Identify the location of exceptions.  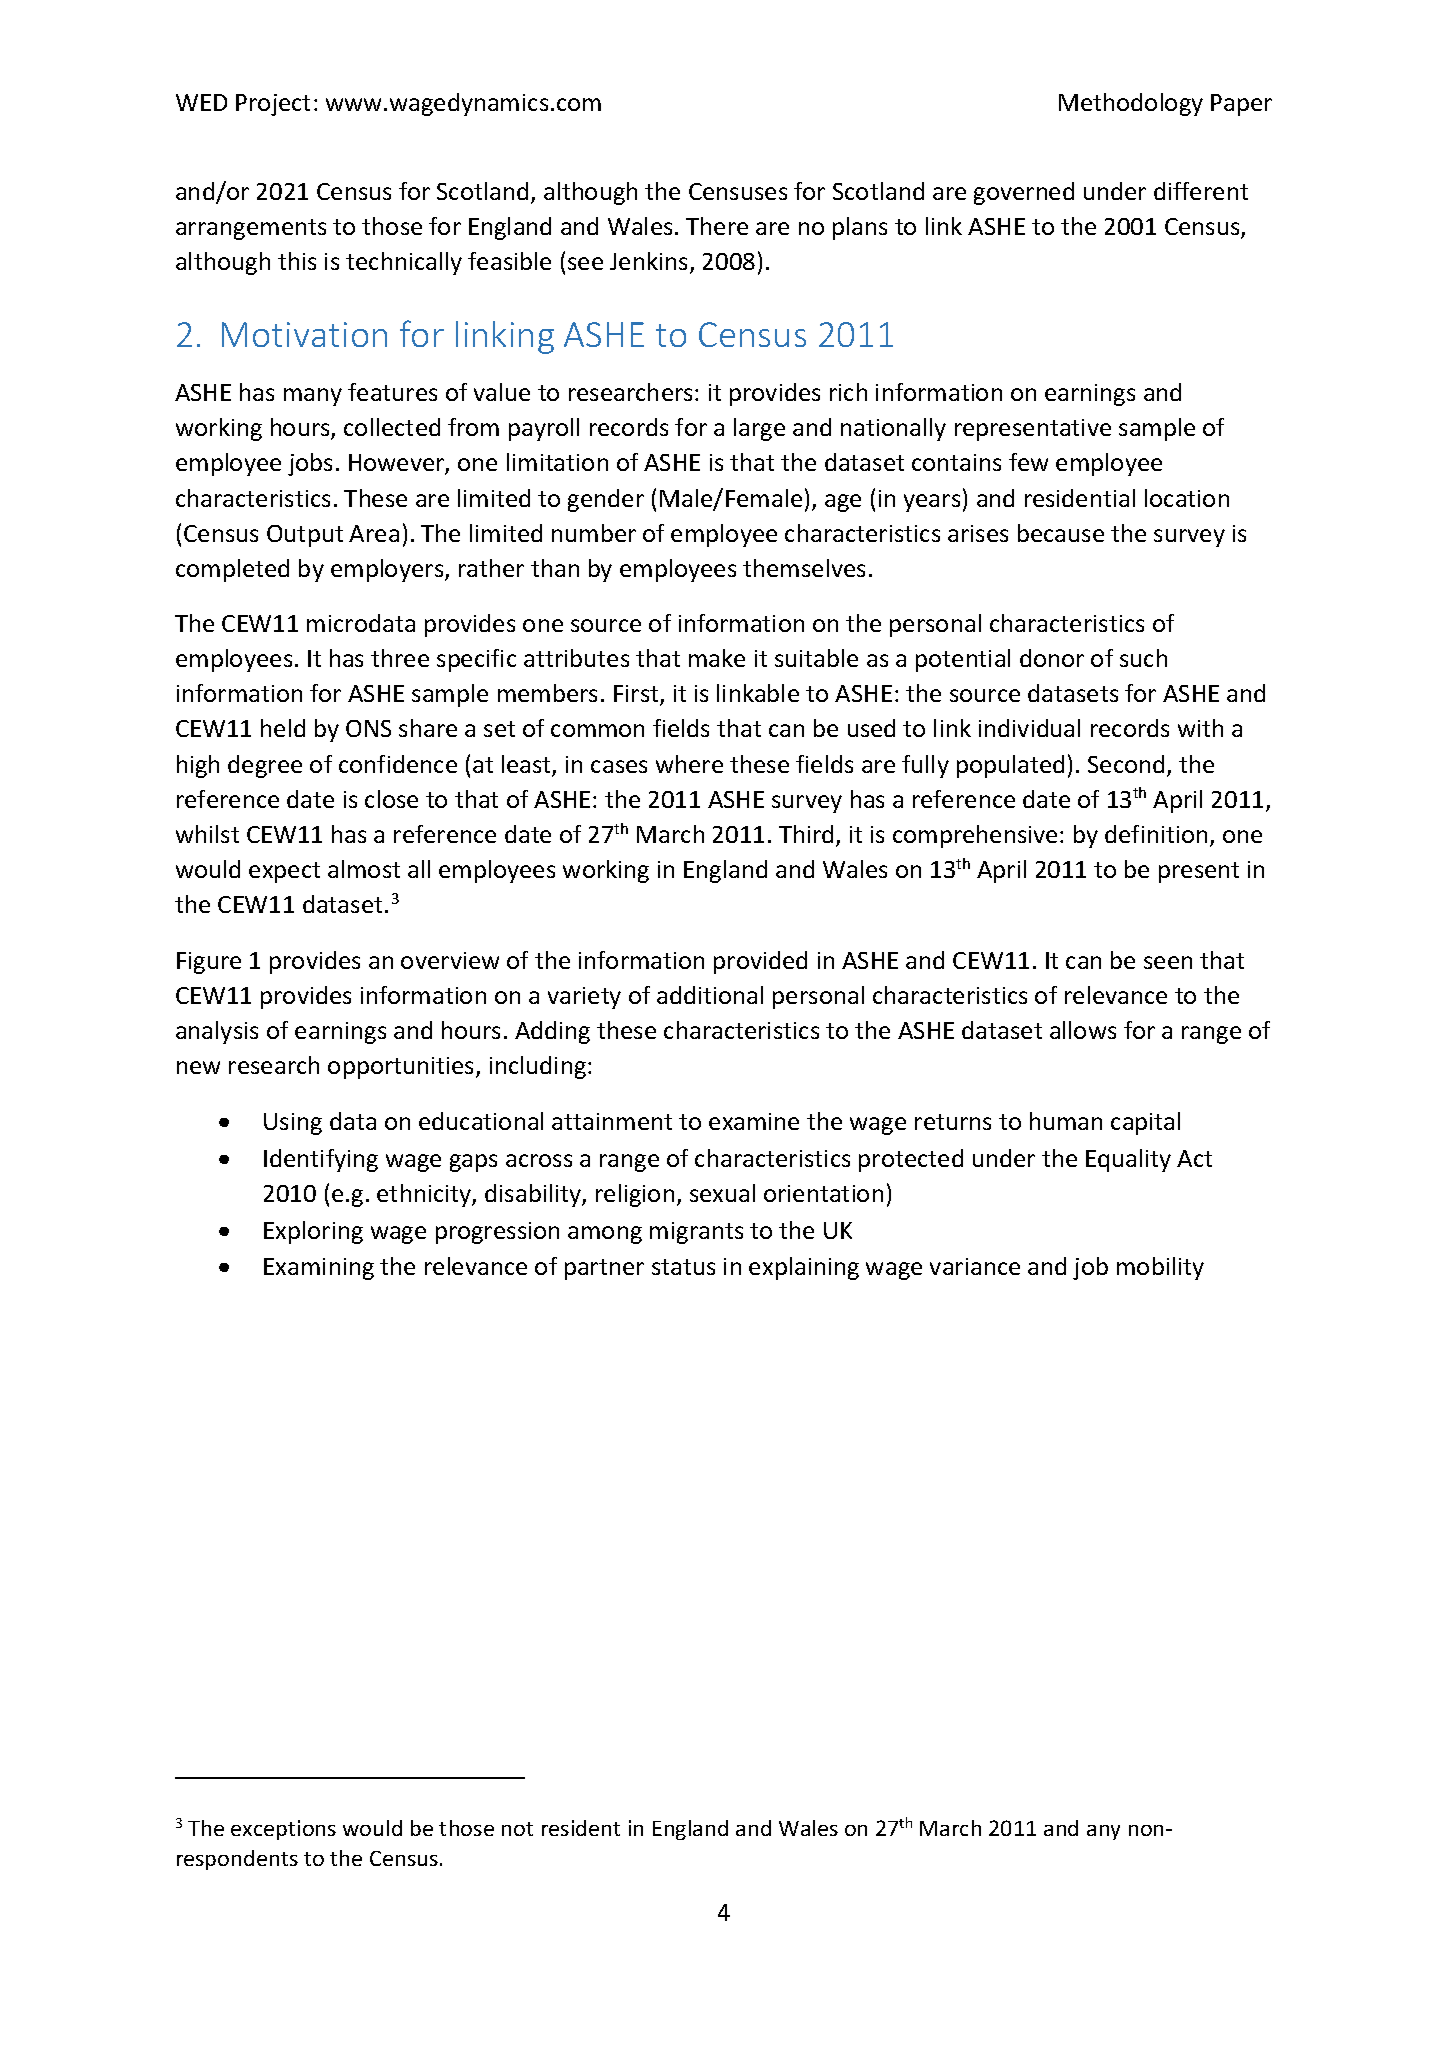
(283, 1830).
